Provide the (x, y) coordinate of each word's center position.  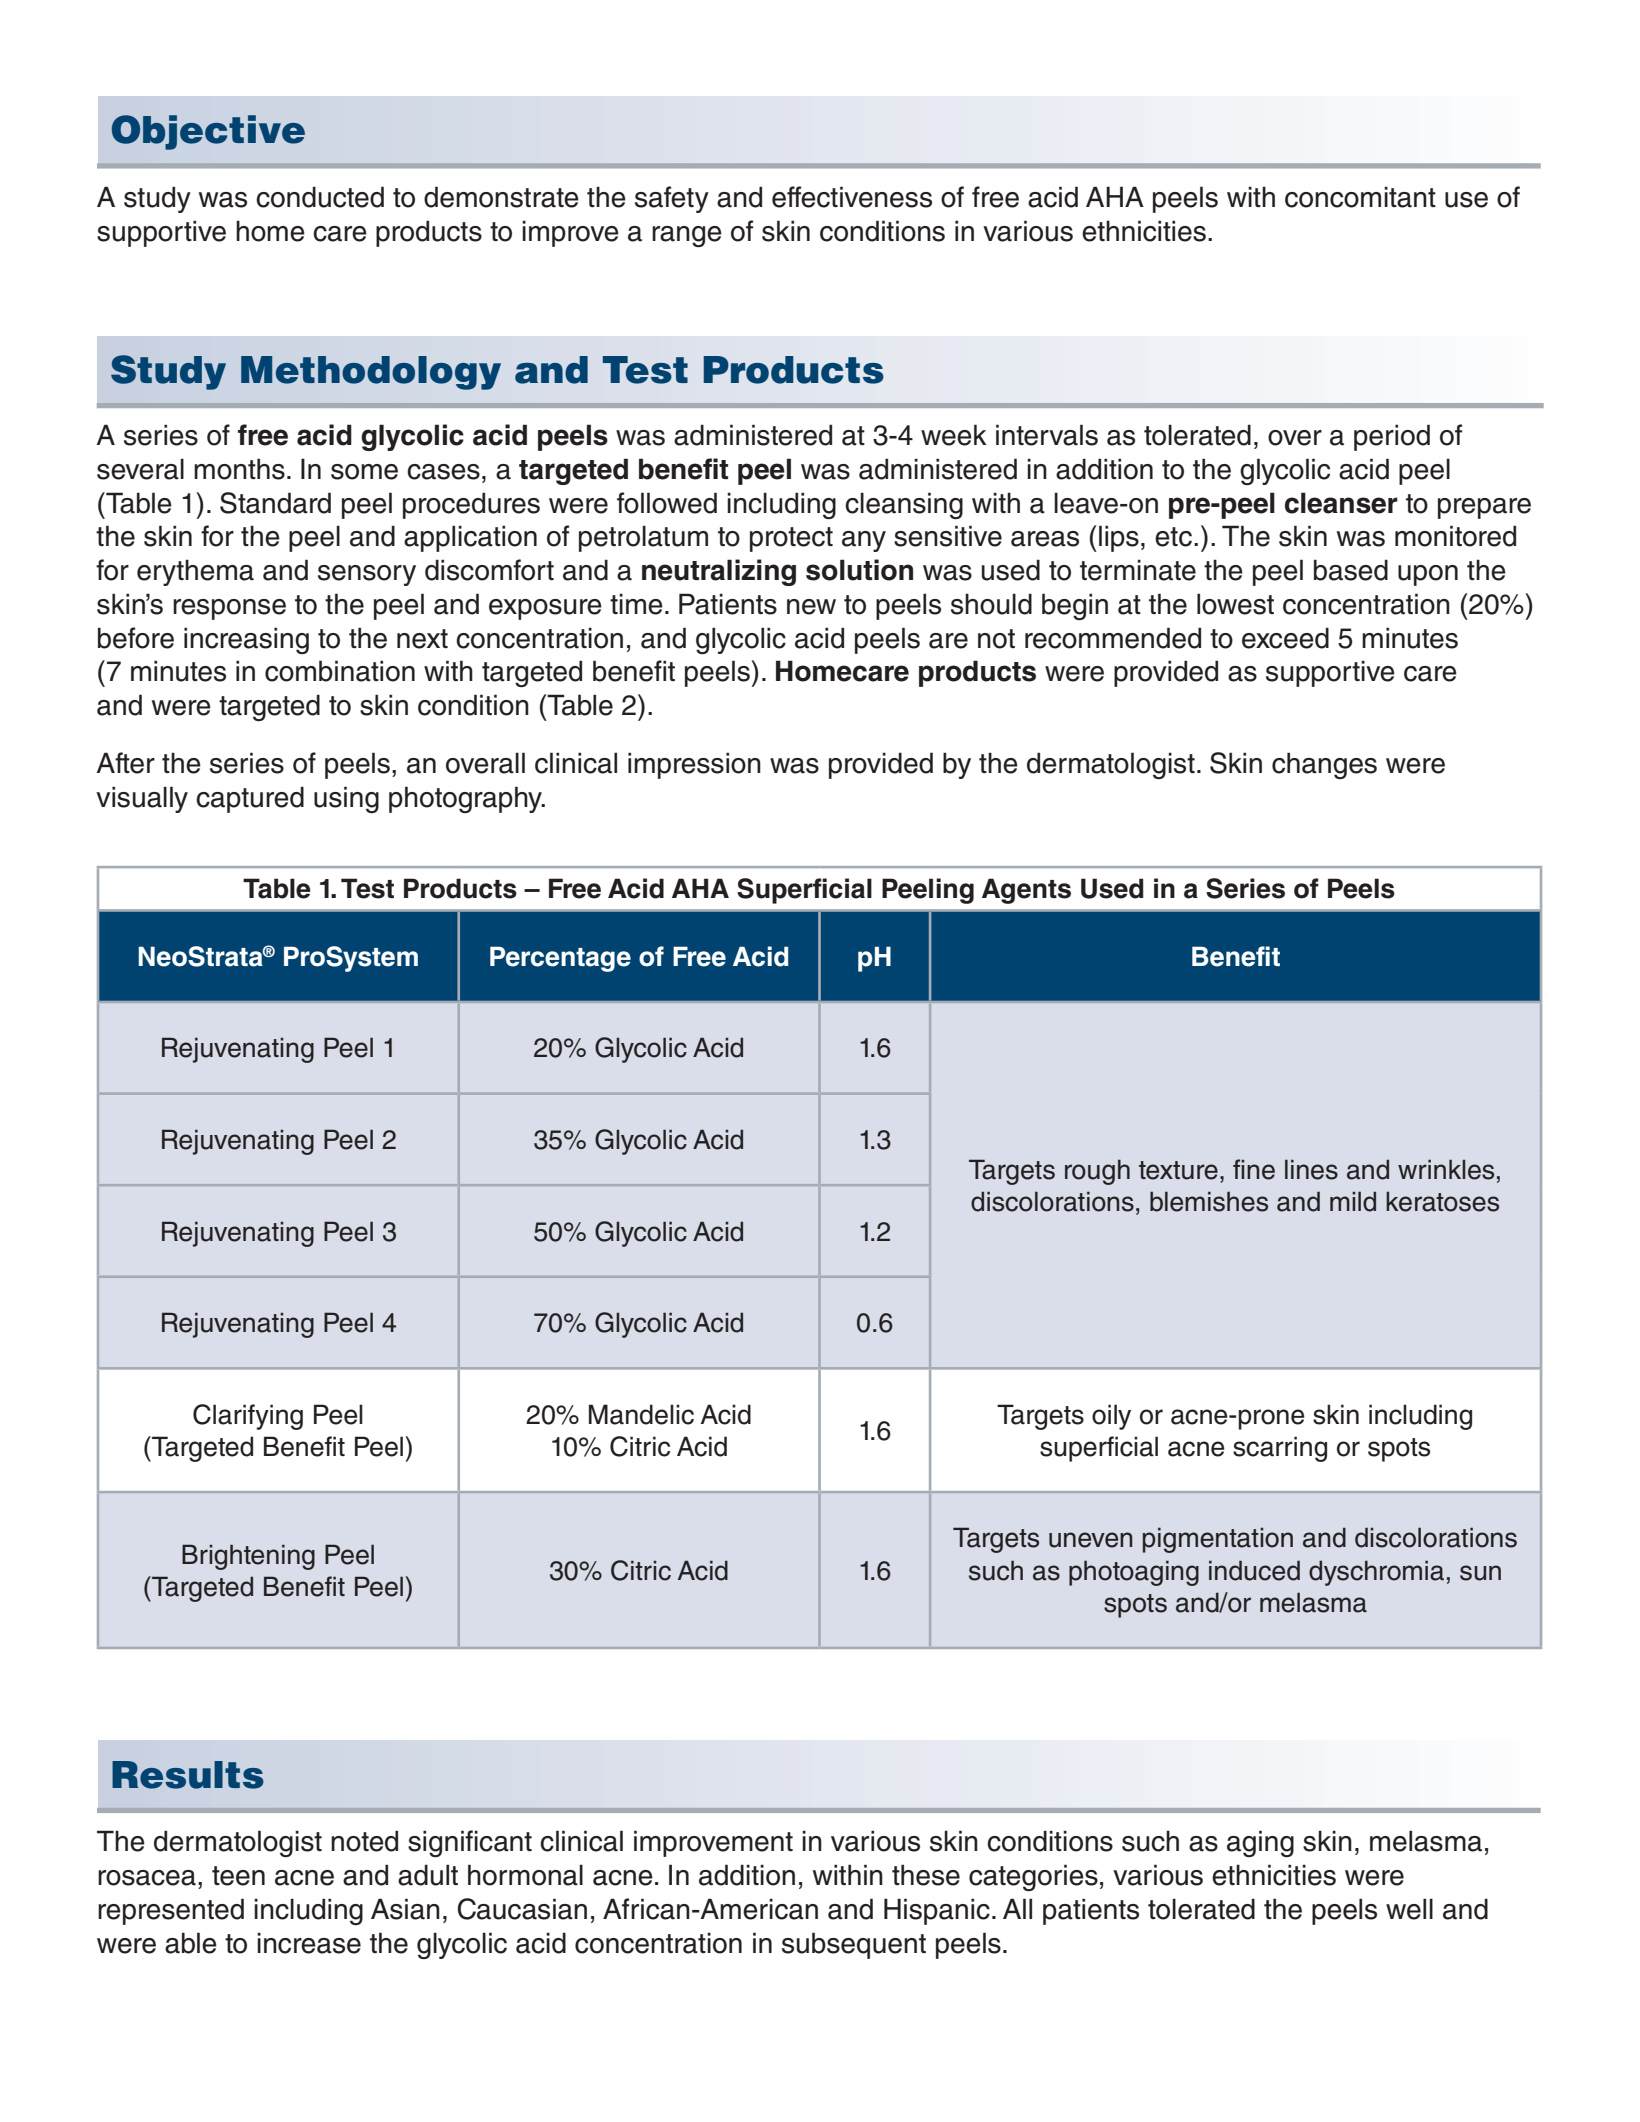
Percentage (560, 959)
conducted (320, 197)
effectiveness (852, 197)
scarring (1280, 1449)
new (811, 607)
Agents (1026, 891)
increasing (246, 640)
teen (238, 1876)
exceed (1285, 638)
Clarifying (248, 1417)
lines (1311, 1169)
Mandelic (641, 1414)
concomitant (1360, 197)
